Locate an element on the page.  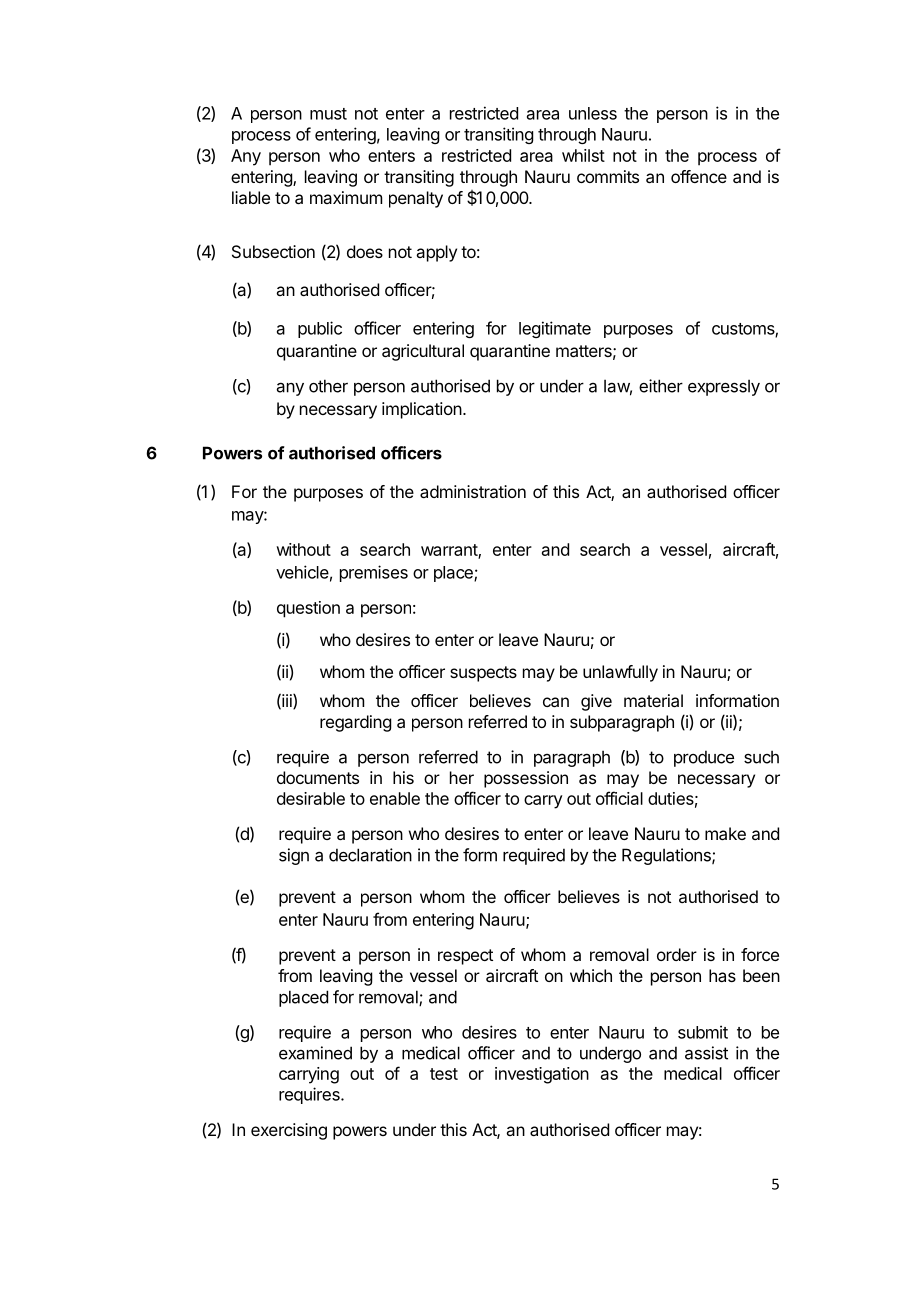
sign is located at coordinates (294, 856).
